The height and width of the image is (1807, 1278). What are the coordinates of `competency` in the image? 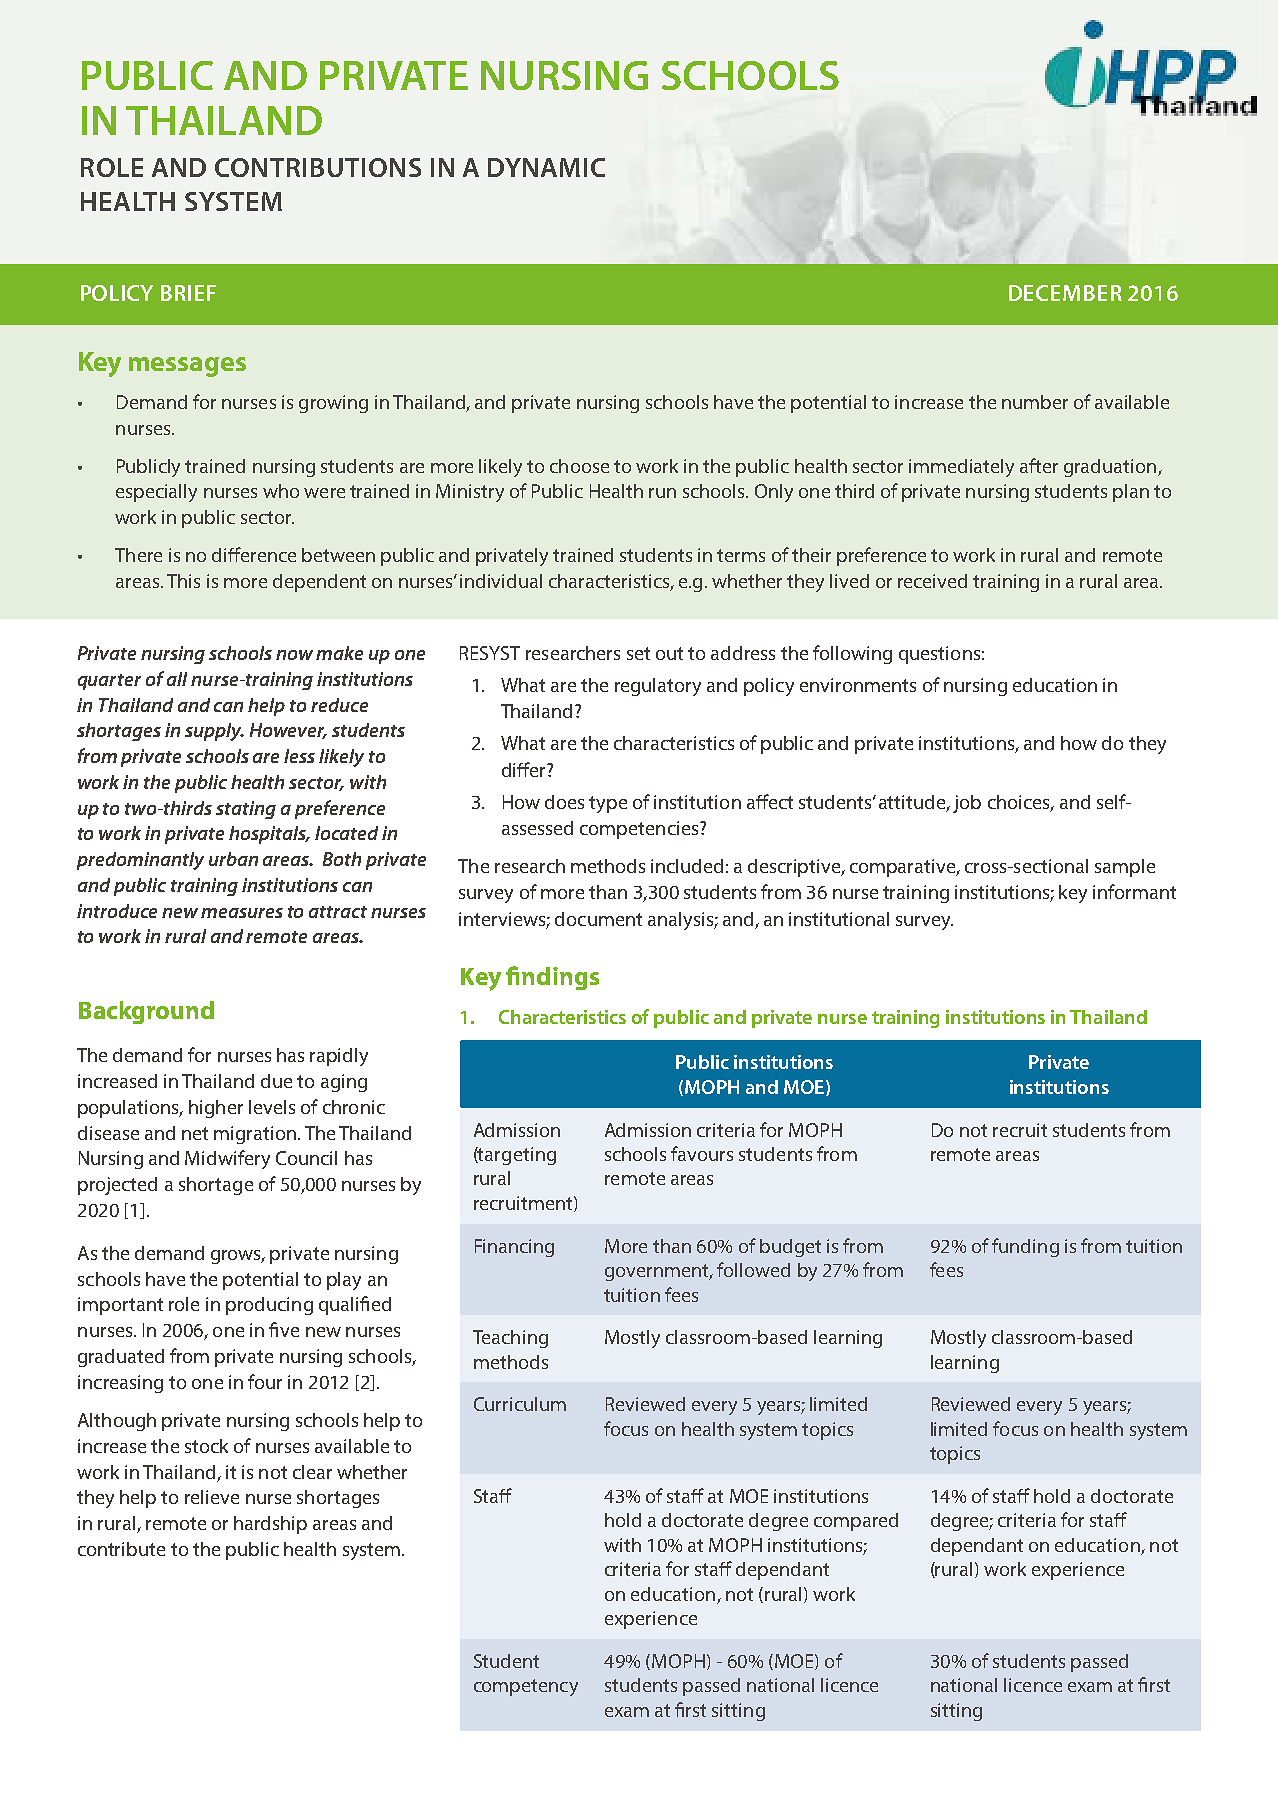 It's located at (526, 1687).
